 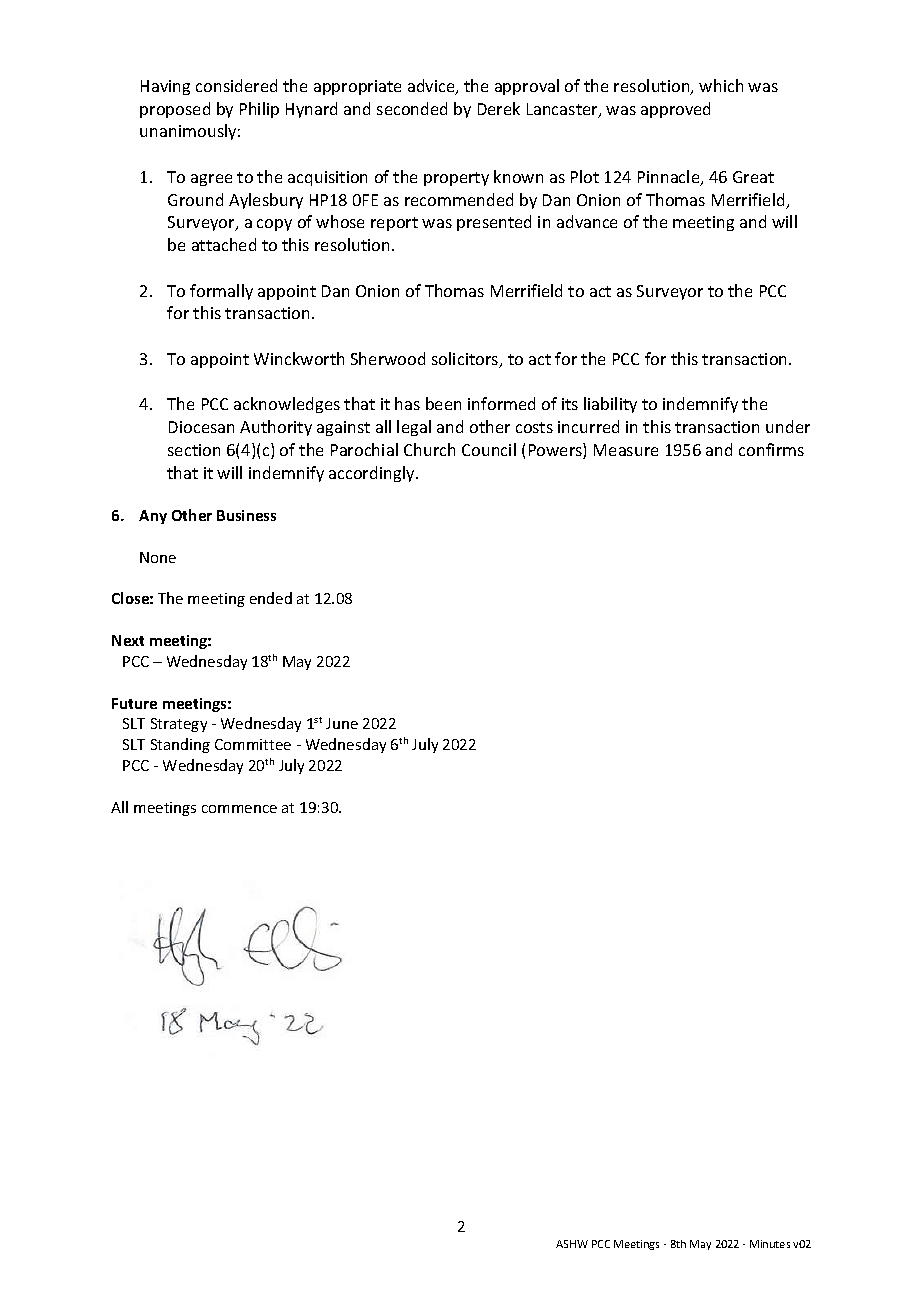 I want to click on Standing, so click(x=180, y=745).
